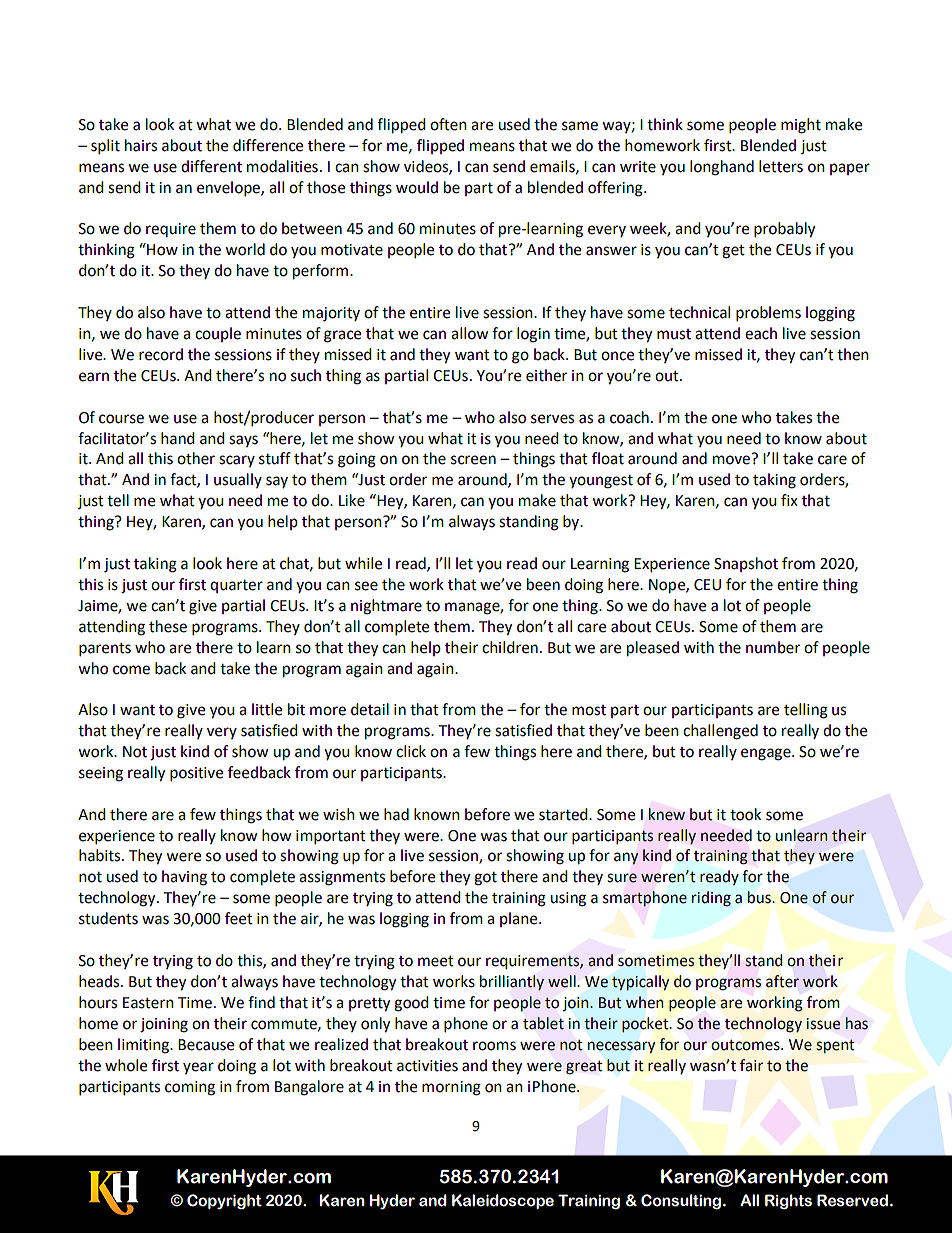 This image has width=952, height=1233. I want to click on Kaleidoscope, so click(503, 1201).
